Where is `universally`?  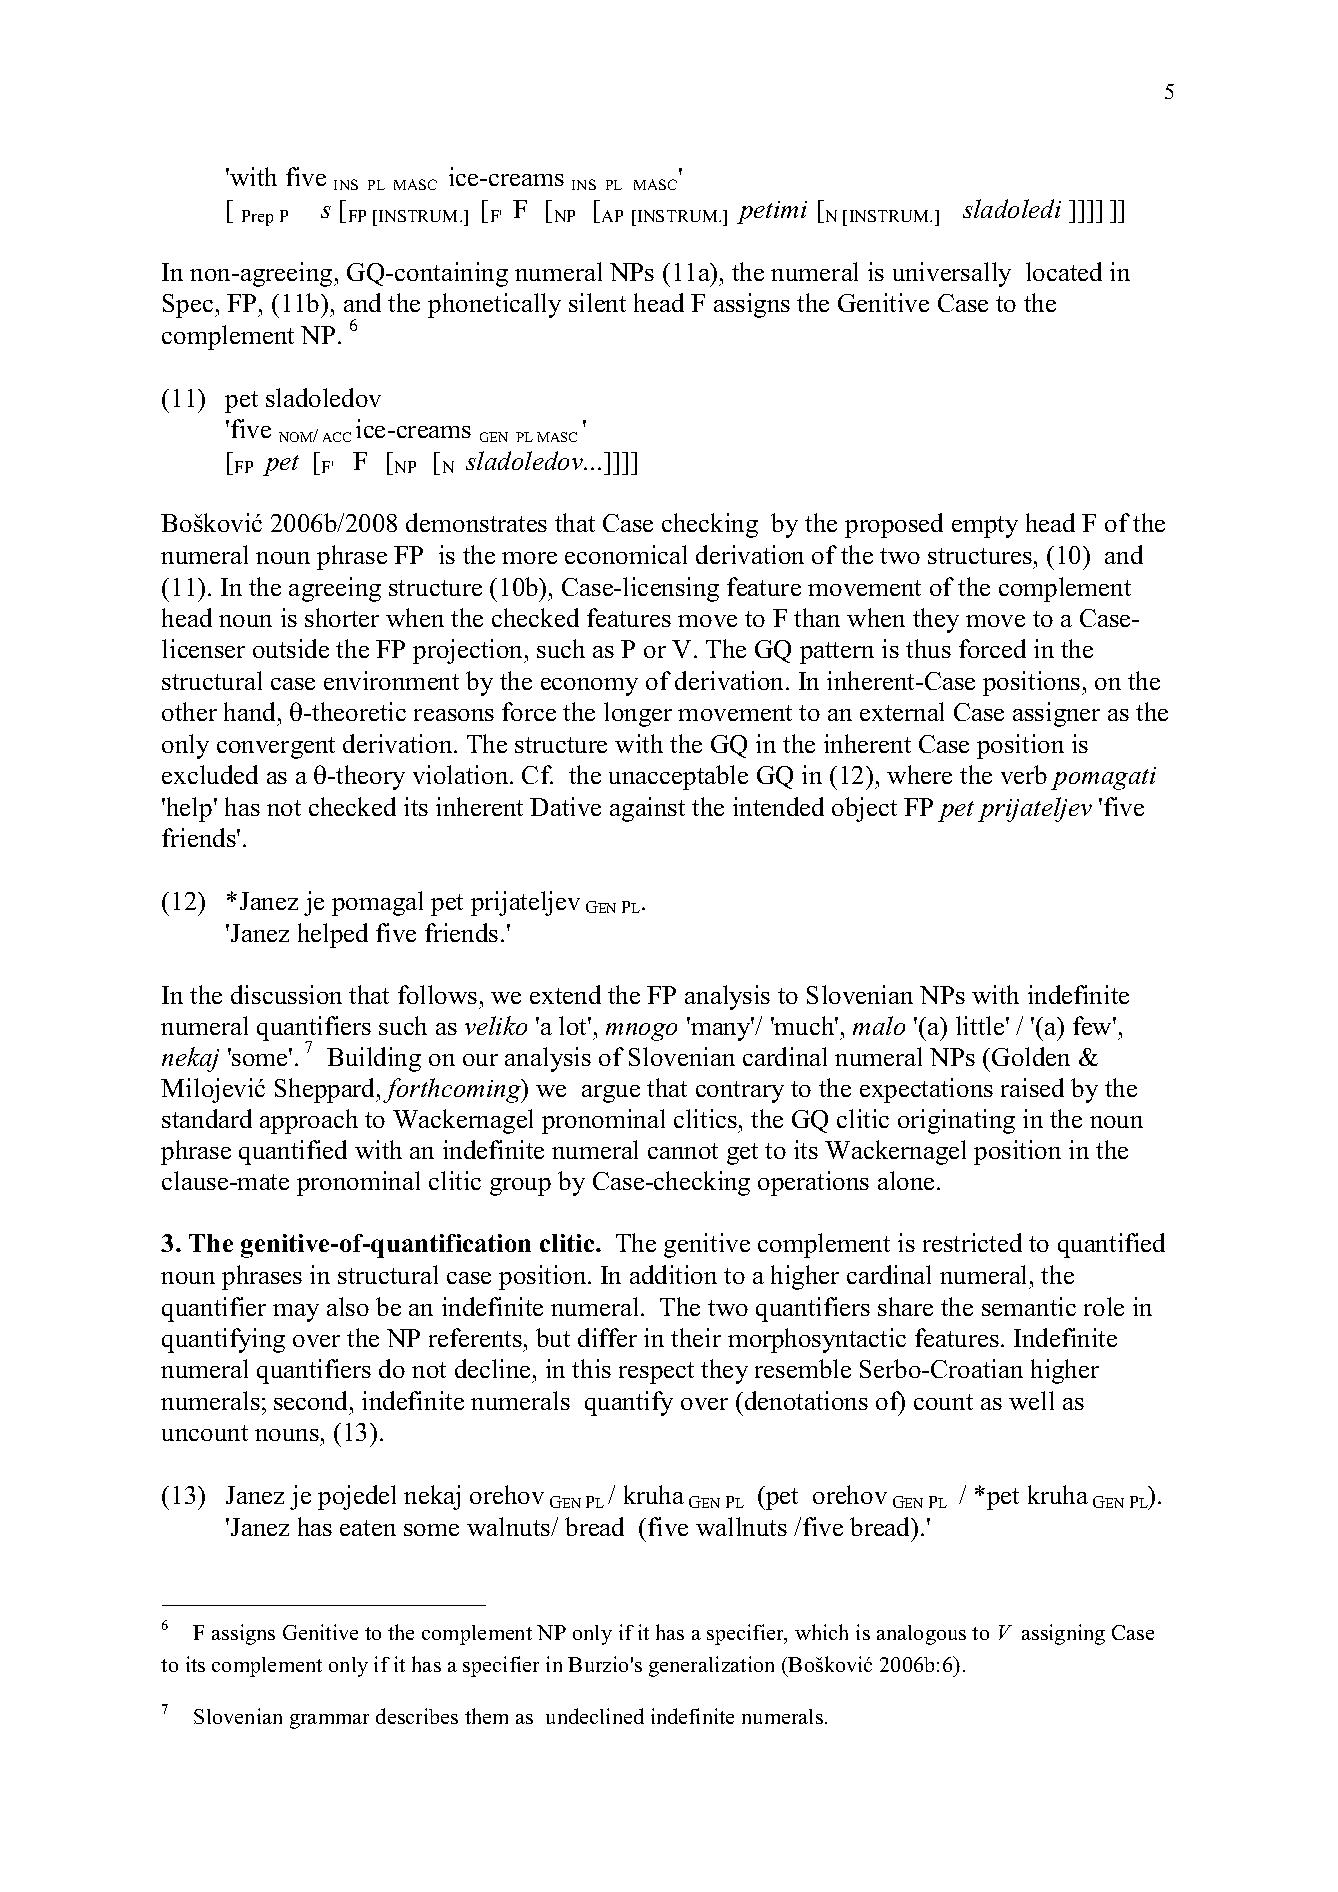
universally is located at coordinates (952, 274).
